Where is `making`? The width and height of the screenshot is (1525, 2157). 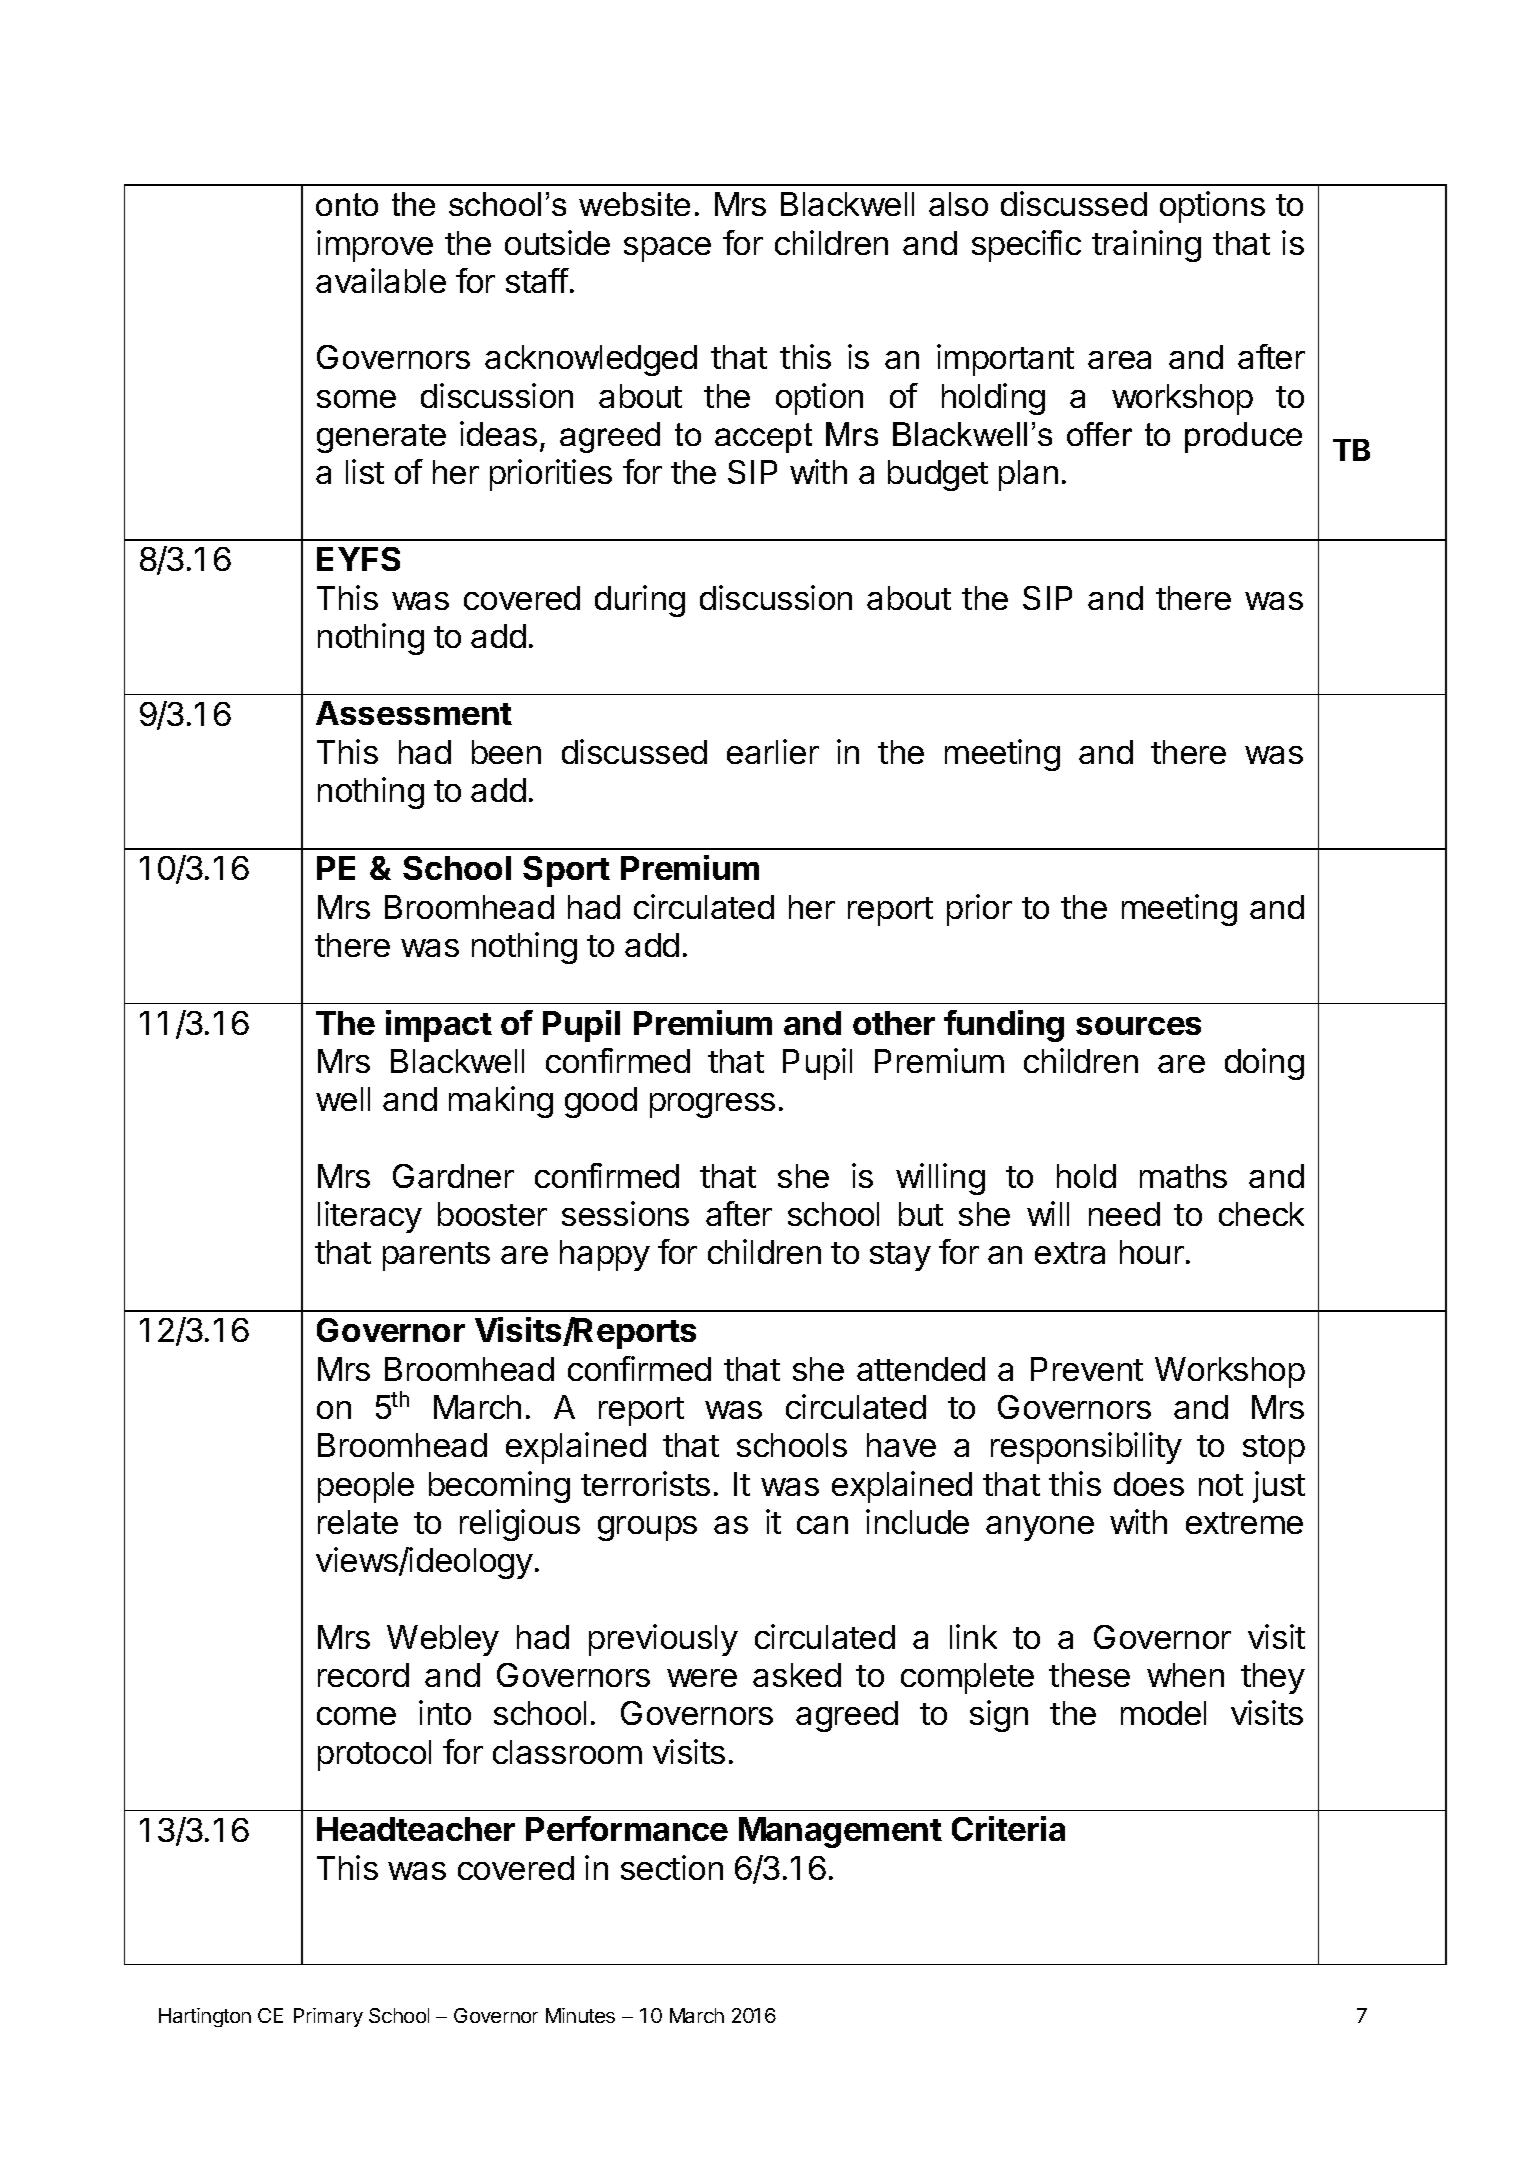
making is located at coordinates (501, 1102).
